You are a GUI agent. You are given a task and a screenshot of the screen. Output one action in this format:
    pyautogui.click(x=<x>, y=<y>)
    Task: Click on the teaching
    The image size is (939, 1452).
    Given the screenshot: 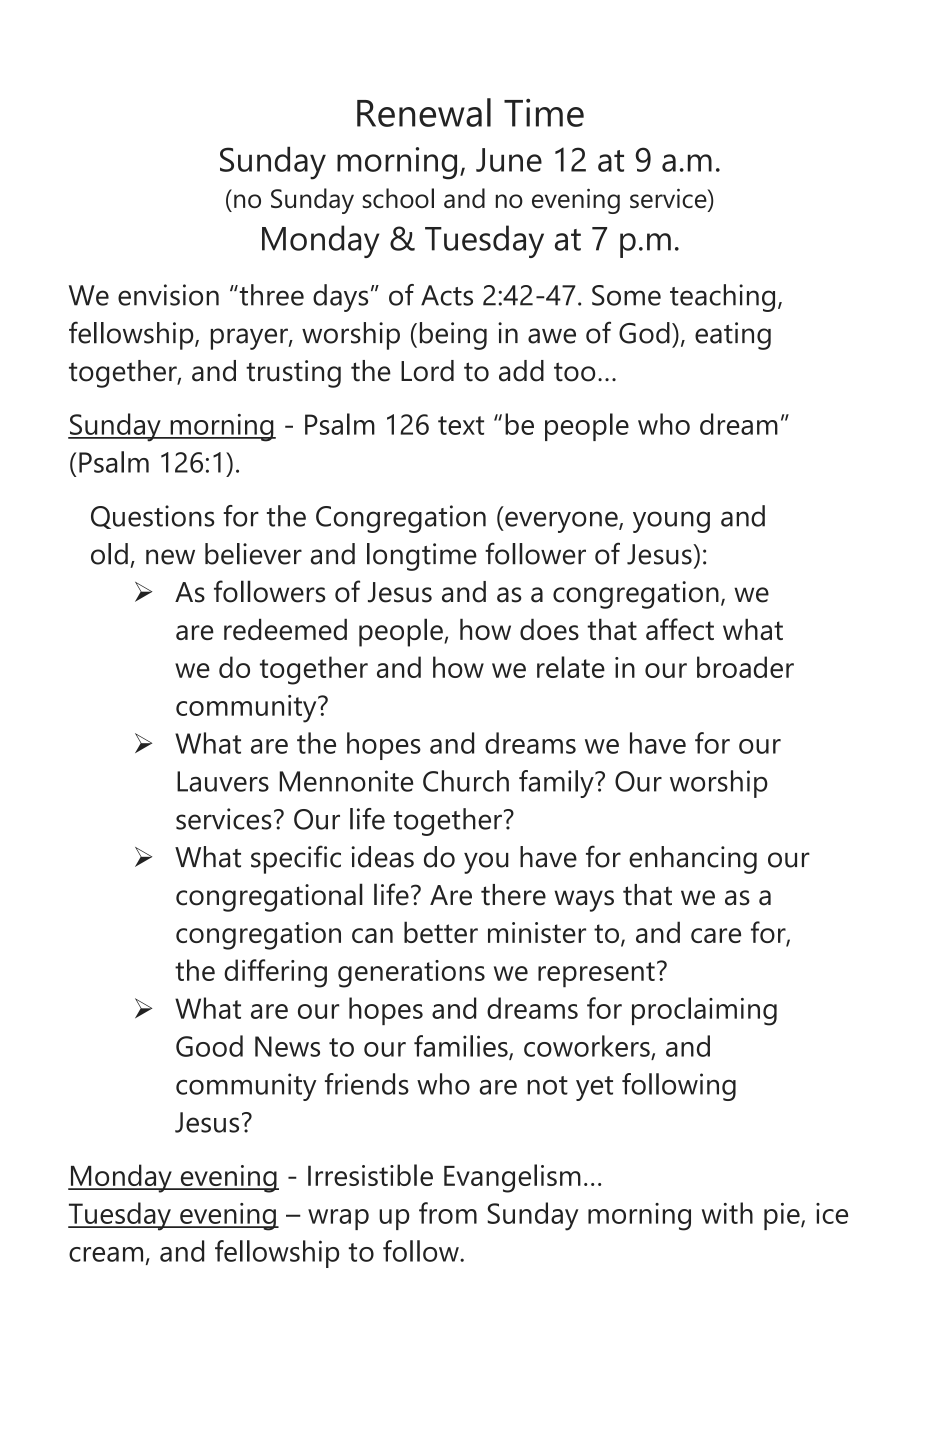 What is the action you would take?
    pyautogui.click(x=722, y=298)
